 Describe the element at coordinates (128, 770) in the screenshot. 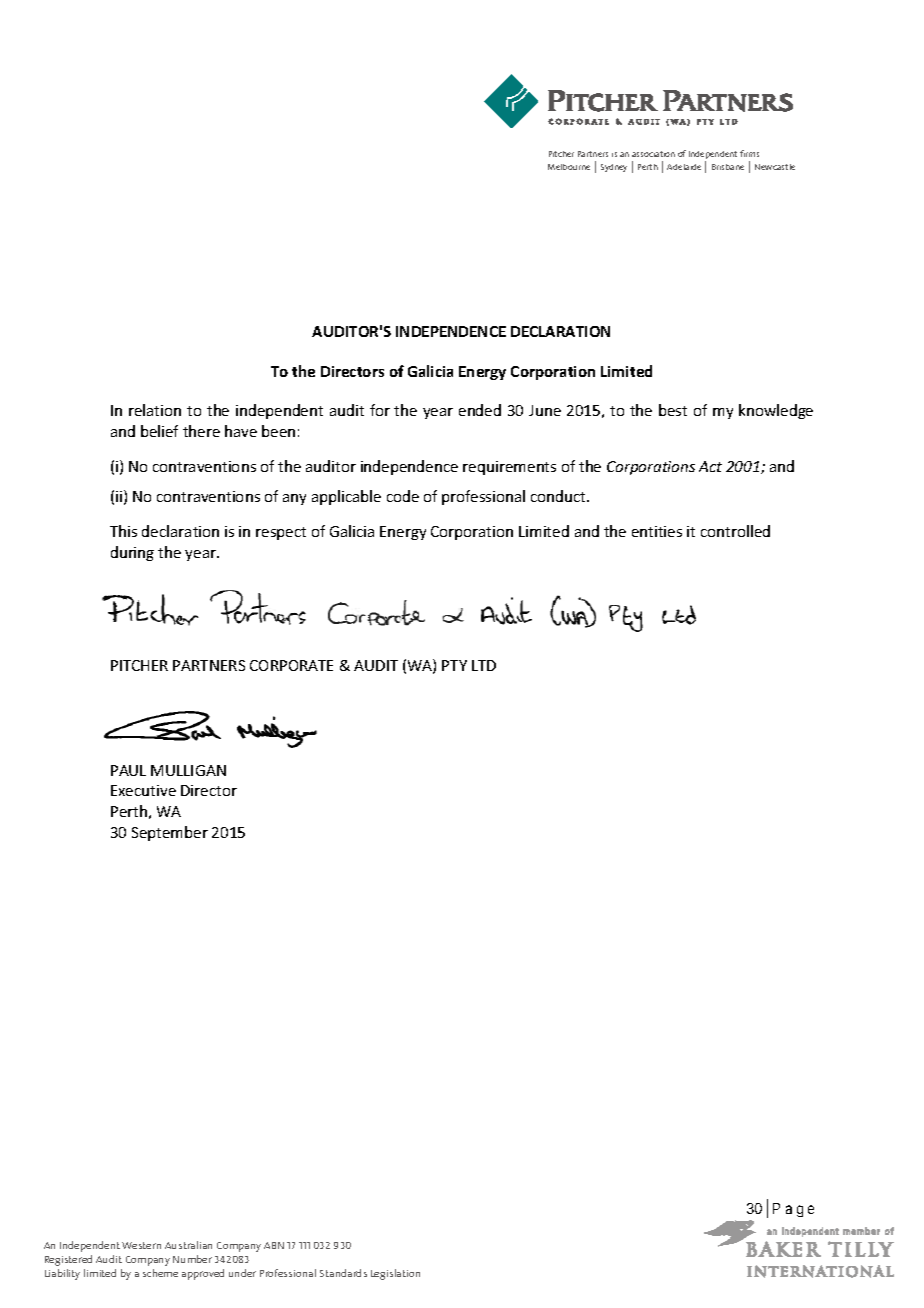

I see `PAUL` at that location.
